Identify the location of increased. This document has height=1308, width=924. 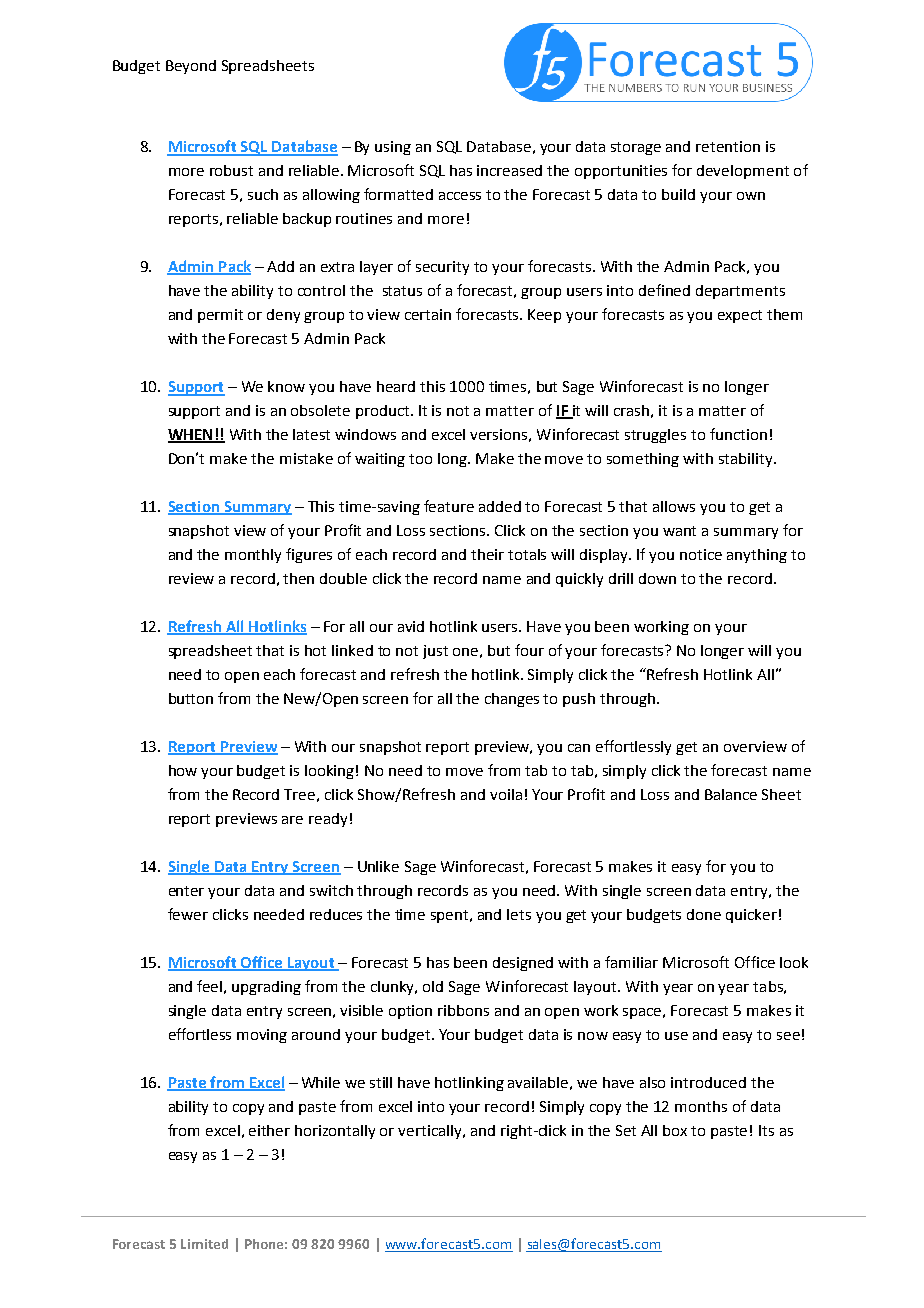
(509, 170).
